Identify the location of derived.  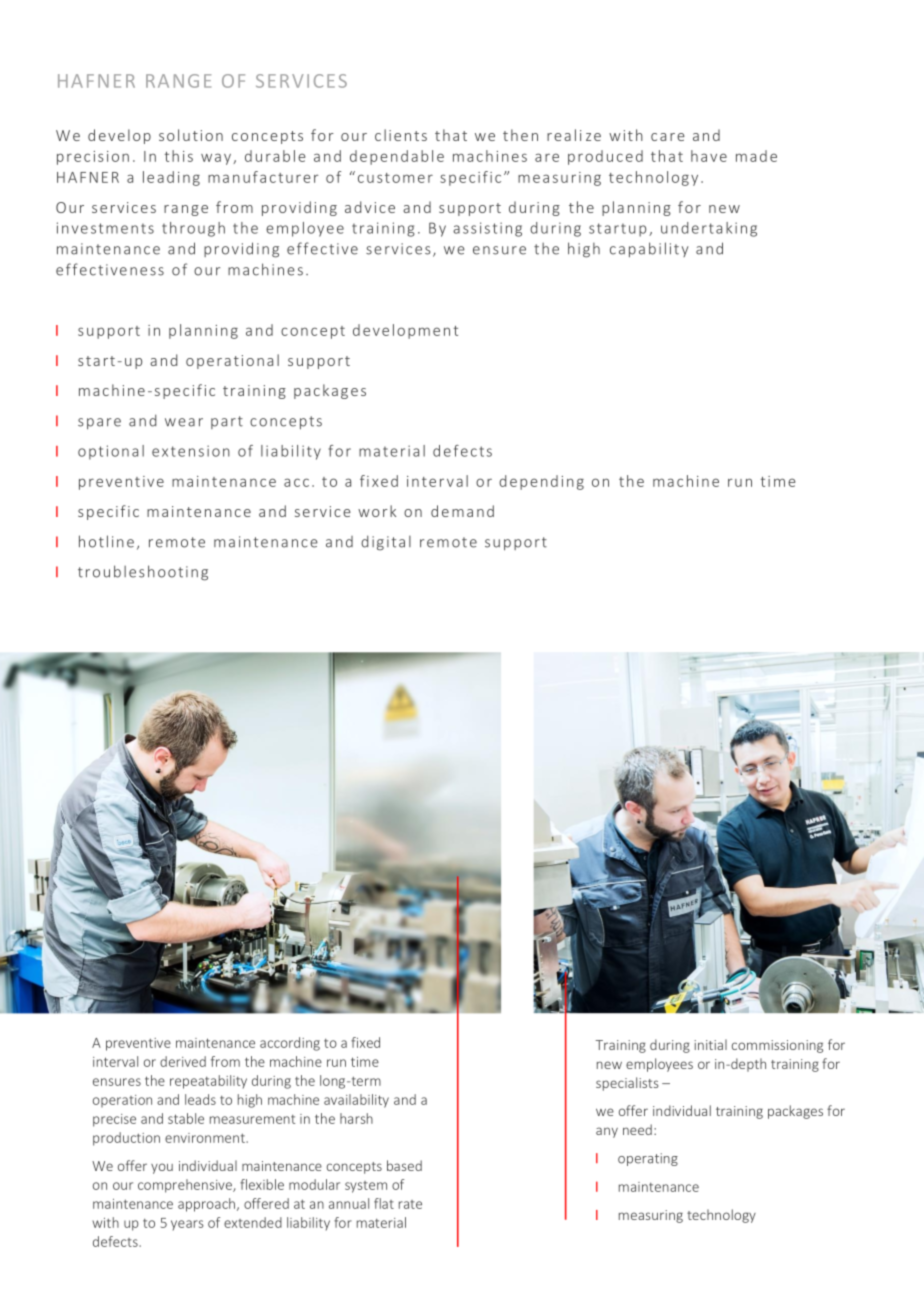
(183, 1061).
